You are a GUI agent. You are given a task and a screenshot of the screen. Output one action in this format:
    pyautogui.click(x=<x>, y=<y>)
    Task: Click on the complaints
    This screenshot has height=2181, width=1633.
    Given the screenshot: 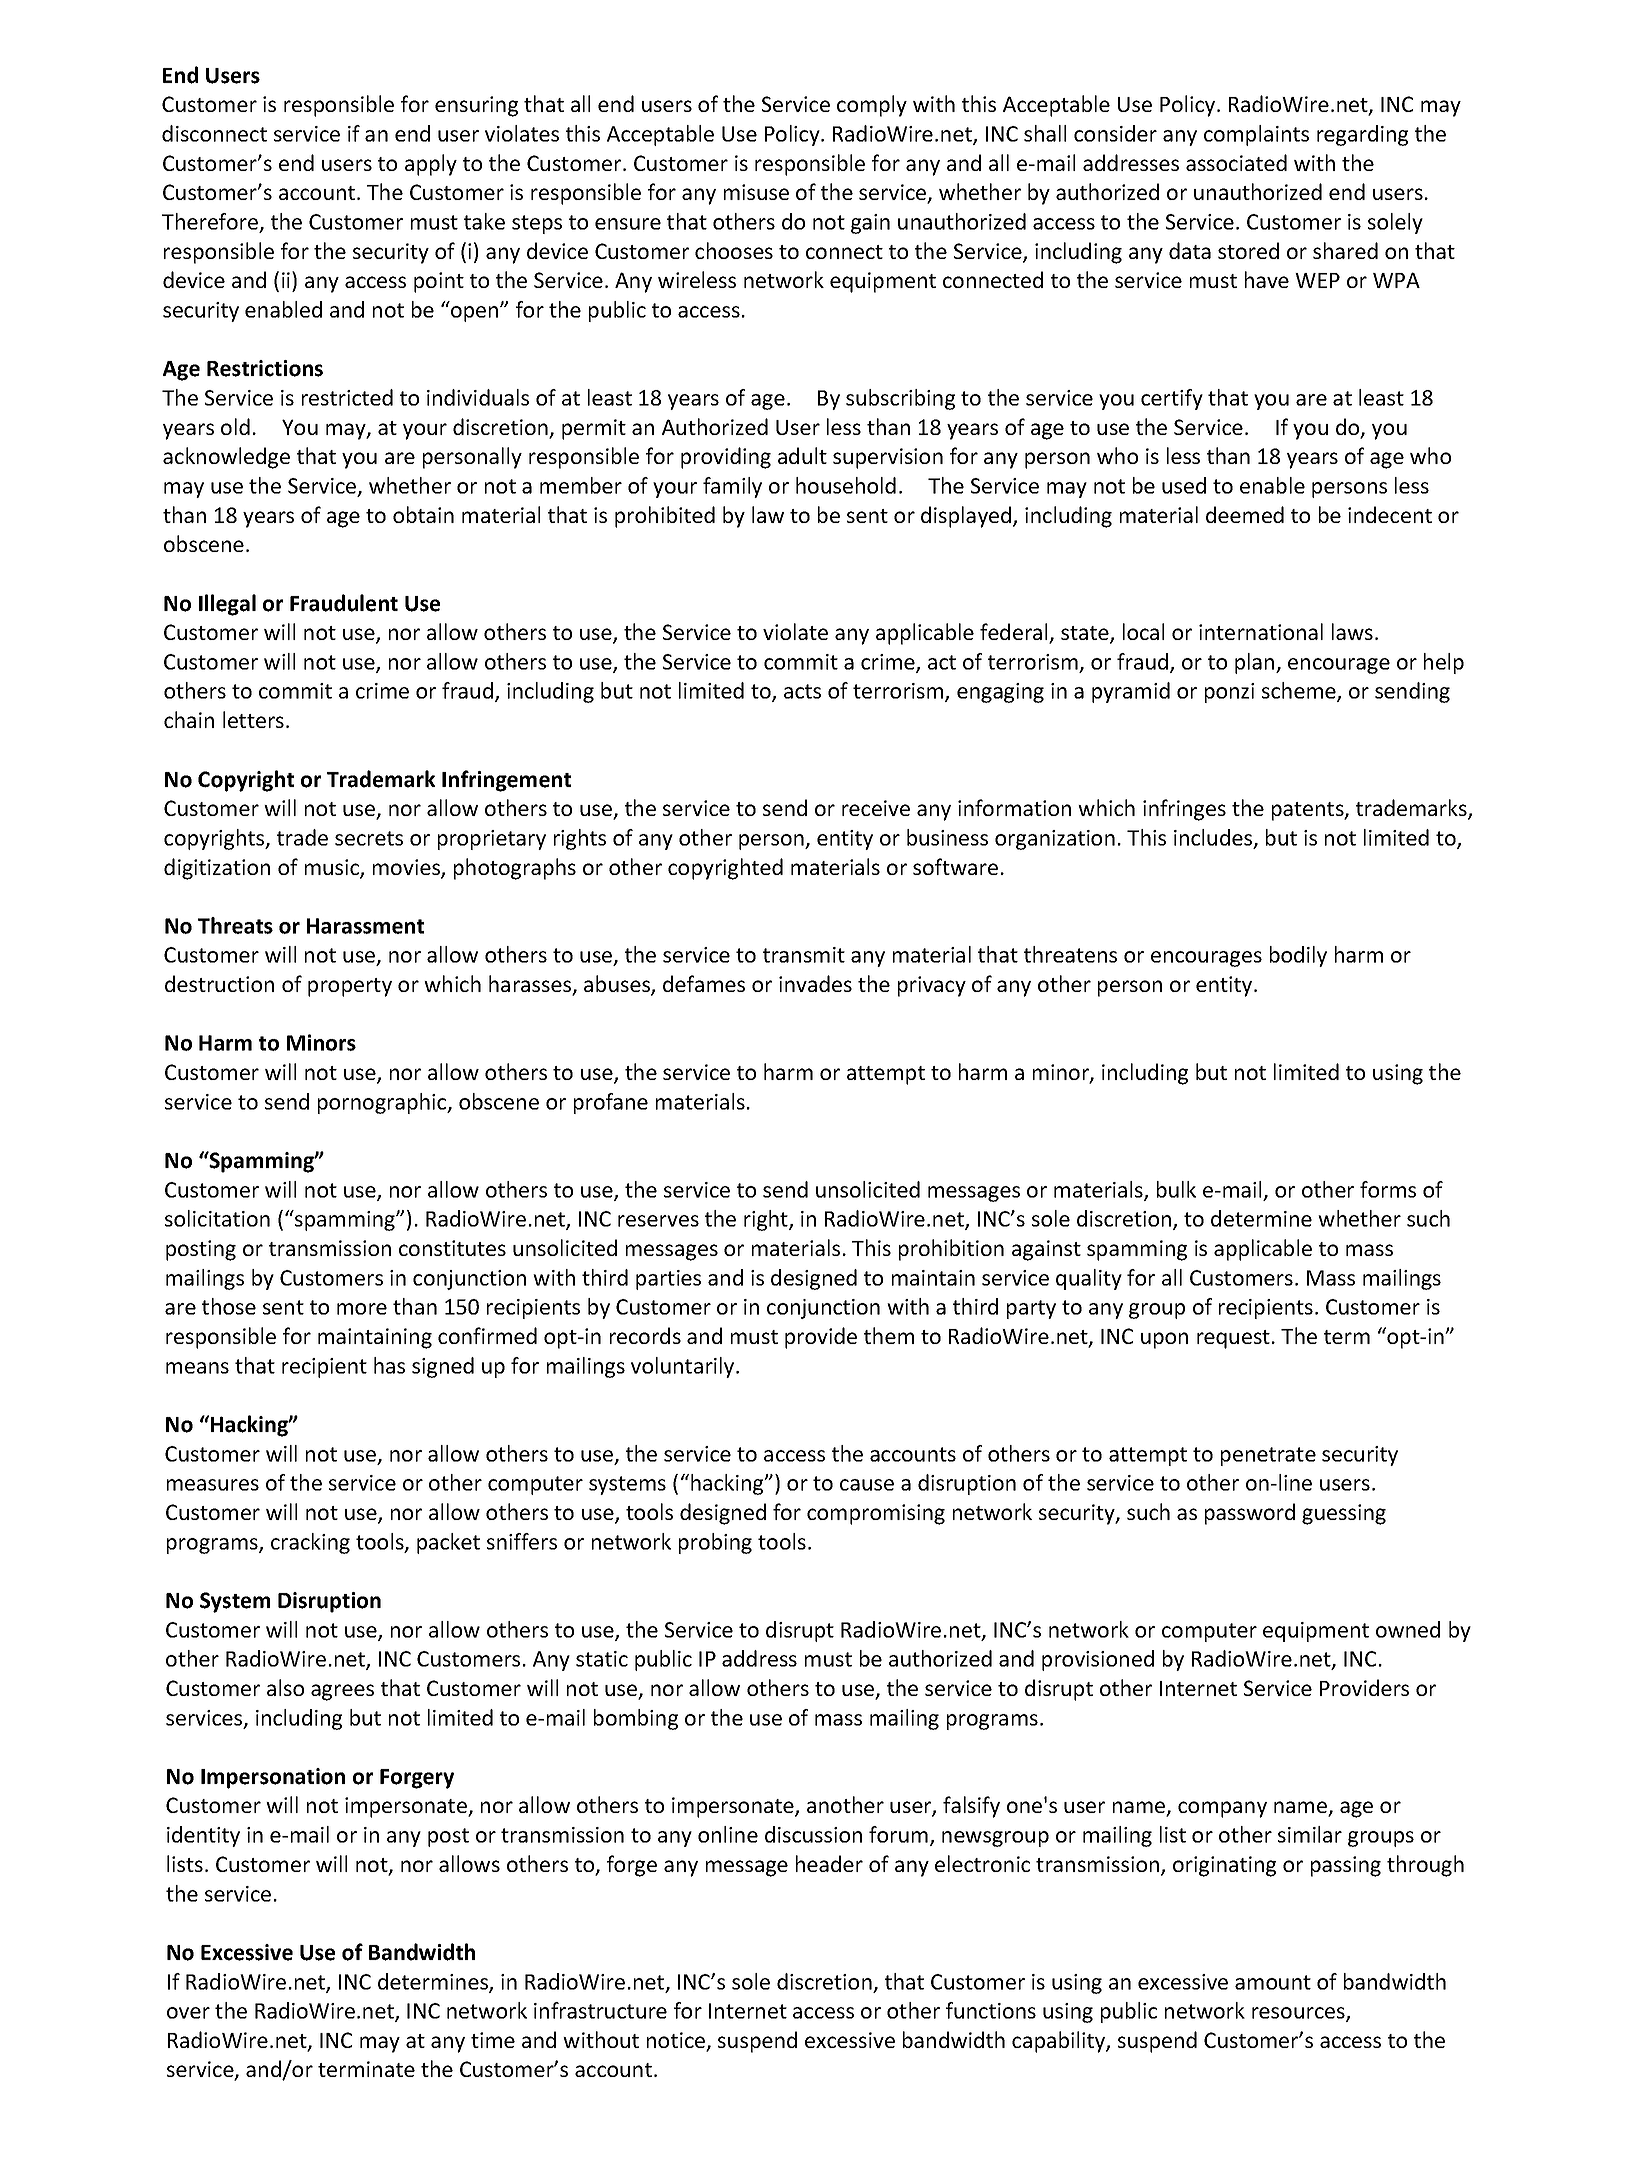 What is the action you would take?
    pyautogui.click(x=1256, y=135)
